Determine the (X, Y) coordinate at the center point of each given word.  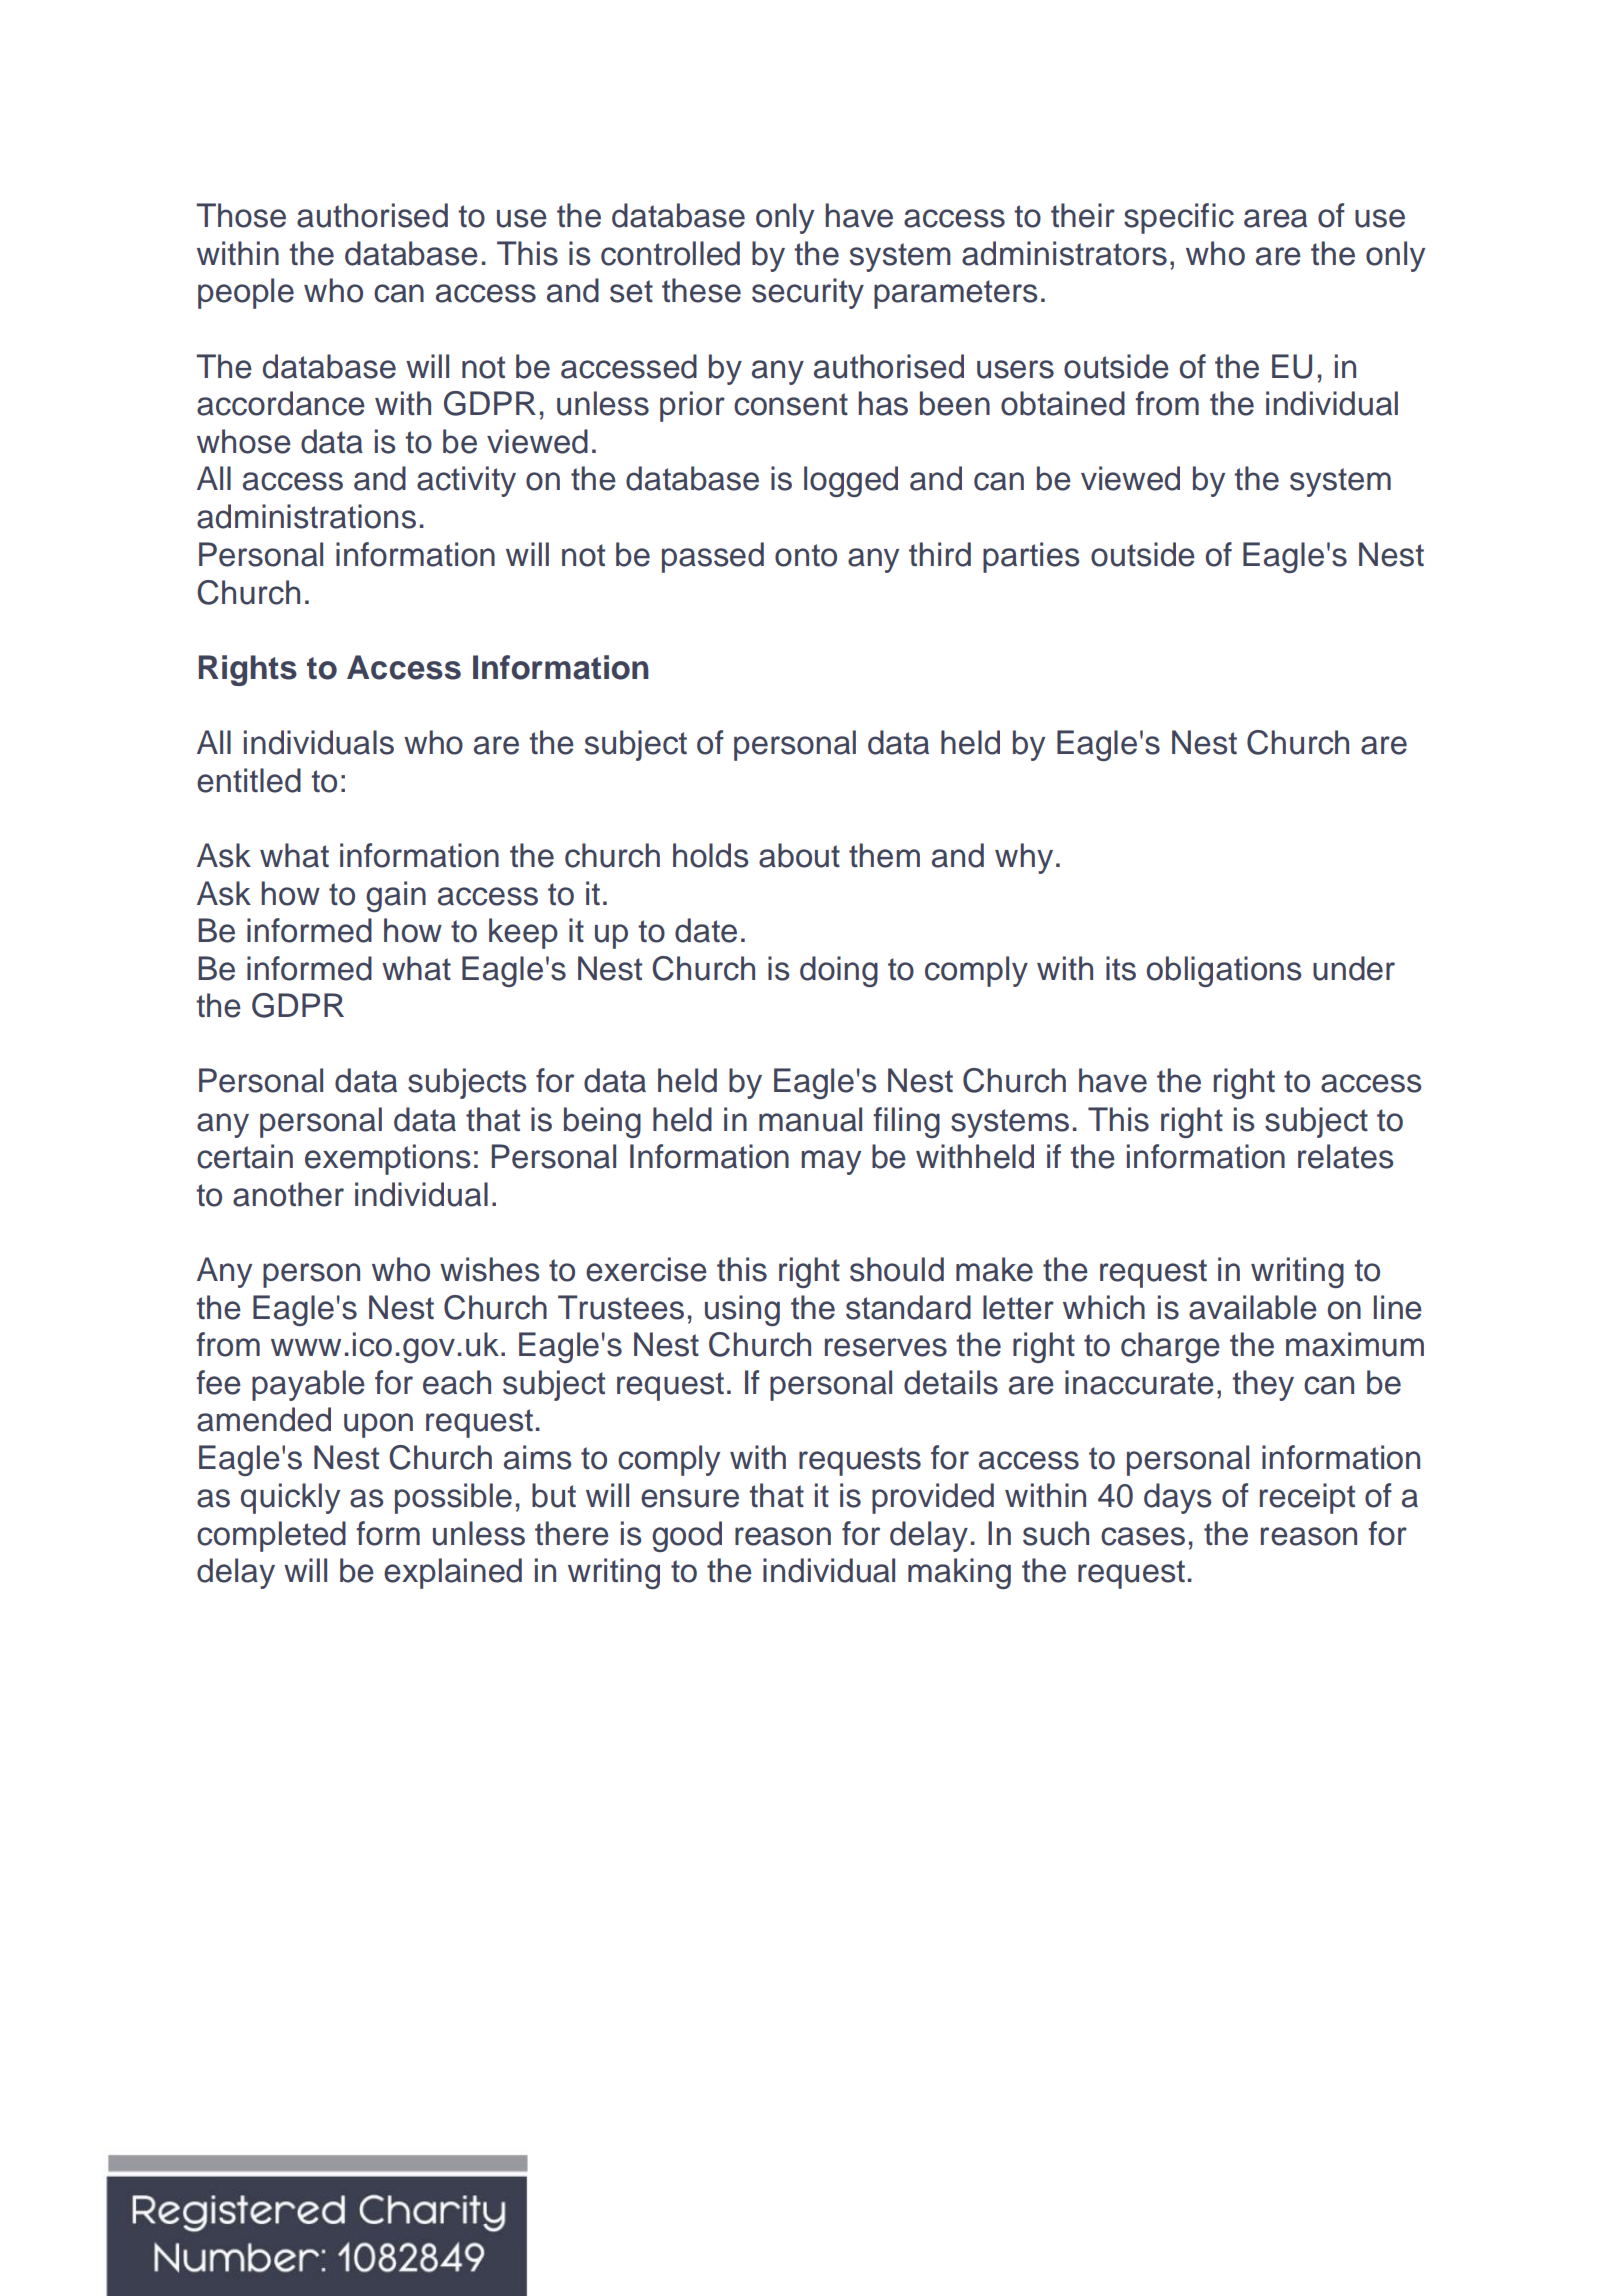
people (246, 293)
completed (271, 1536)
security (808, 293)
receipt (1307, 1498)
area (1275, 218)
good (687, 1536)
